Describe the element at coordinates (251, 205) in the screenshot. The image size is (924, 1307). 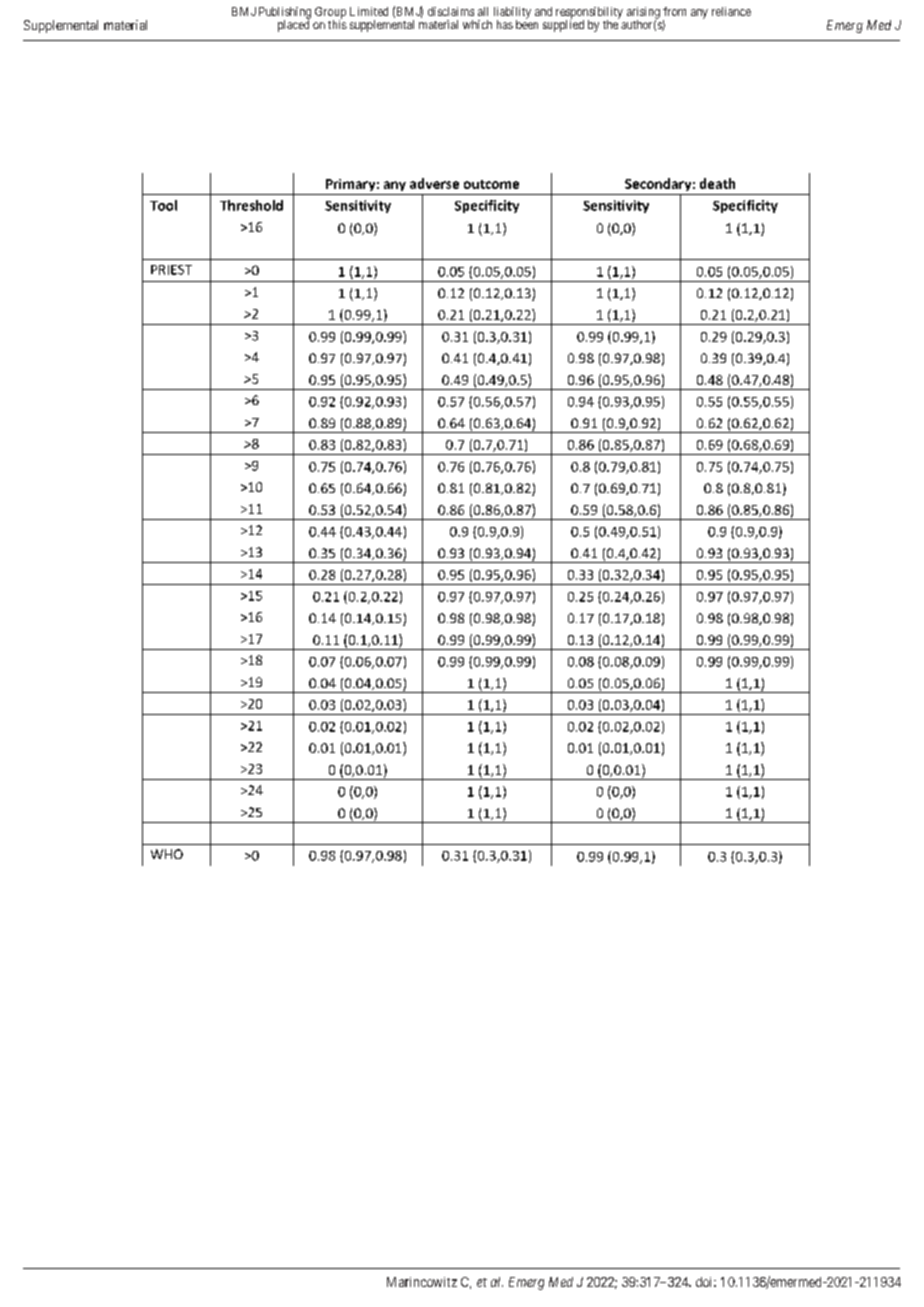
I see `Threshold` at that location.
